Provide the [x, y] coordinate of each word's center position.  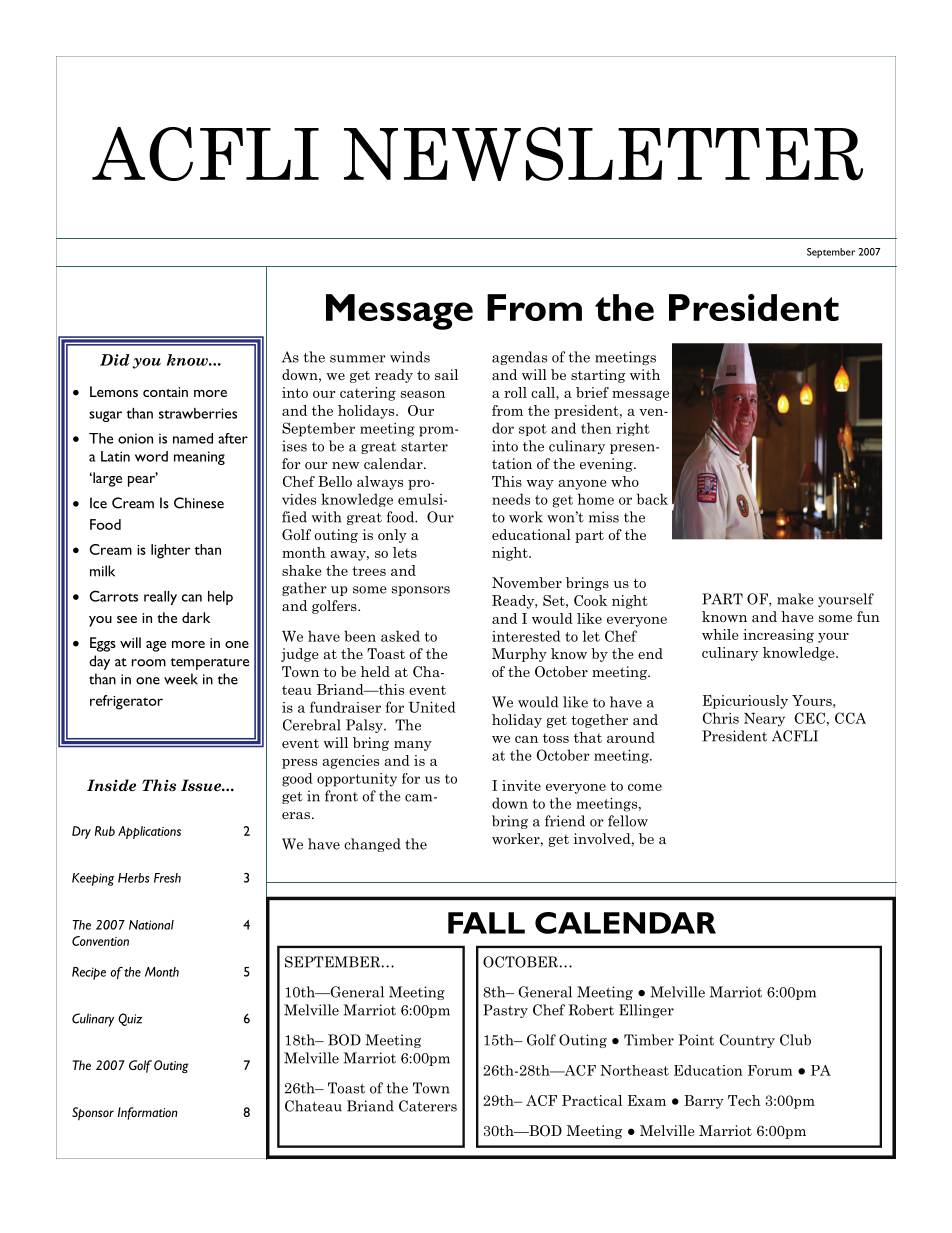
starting [598, 376]
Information [148, 1113]
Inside [111, 785]
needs [511, 499]
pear [143, 480]
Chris [720, 718]
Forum [770, 1070]
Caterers [428, 1106]
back [652, 499]
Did [115, 360]
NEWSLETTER [603, 154]
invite [521, 785]
